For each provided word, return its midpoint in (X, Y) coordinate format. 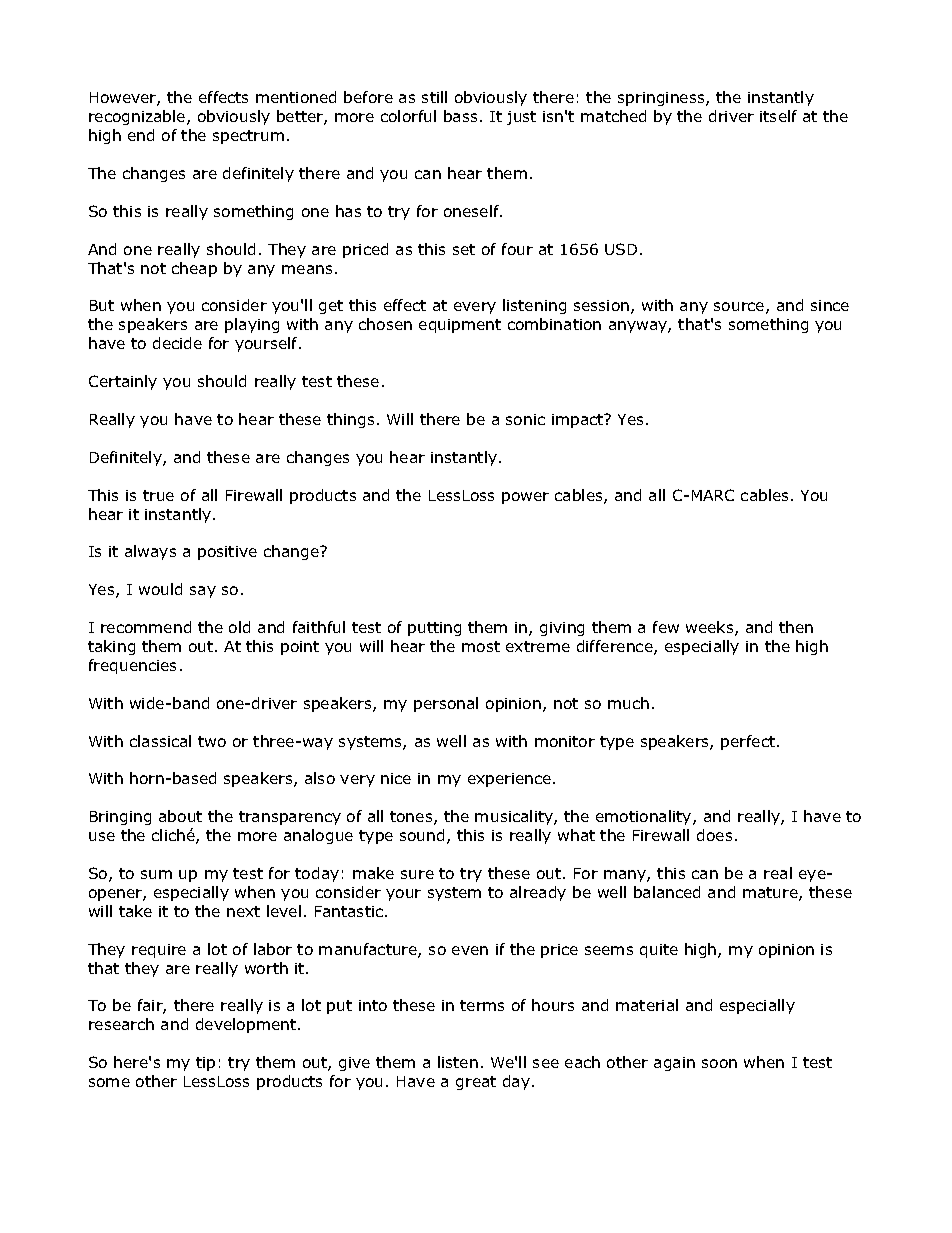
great (476, 1083)
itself (778, 116)
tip (205, 1064)
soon (719, 1063)
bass (460, 116)
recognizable (138, 117)
